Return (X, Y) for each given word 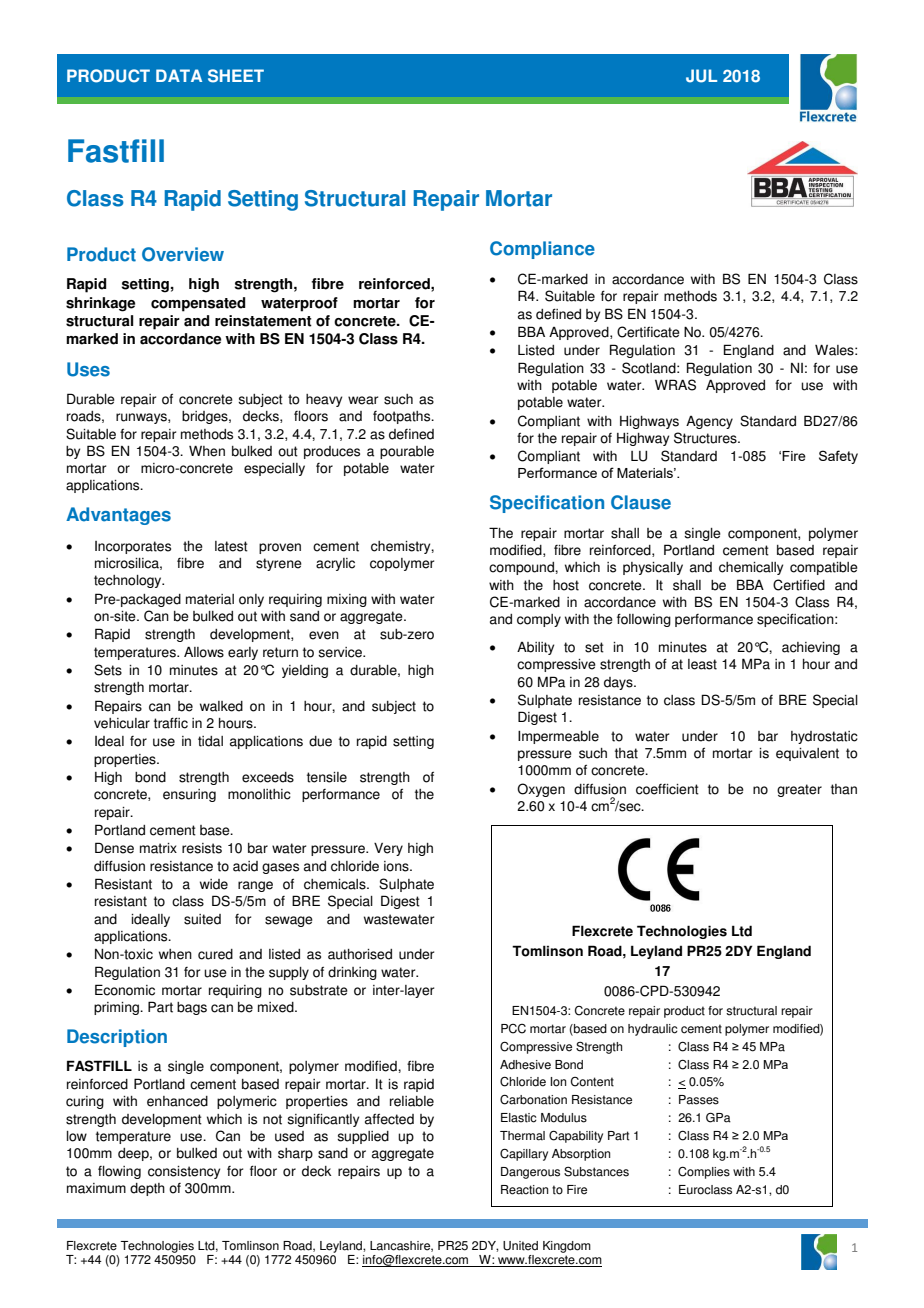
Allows (204, 652)
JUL (701, 76)
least (702, 664)
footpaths (403, 417)
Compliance (542, 250)
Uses (88, 369)
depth (147, 1189)
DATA (179, 75)
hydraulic (653, 1030)
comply (539, 620)
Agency (709, 422)
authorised (360, 954)
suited (202, 919)
